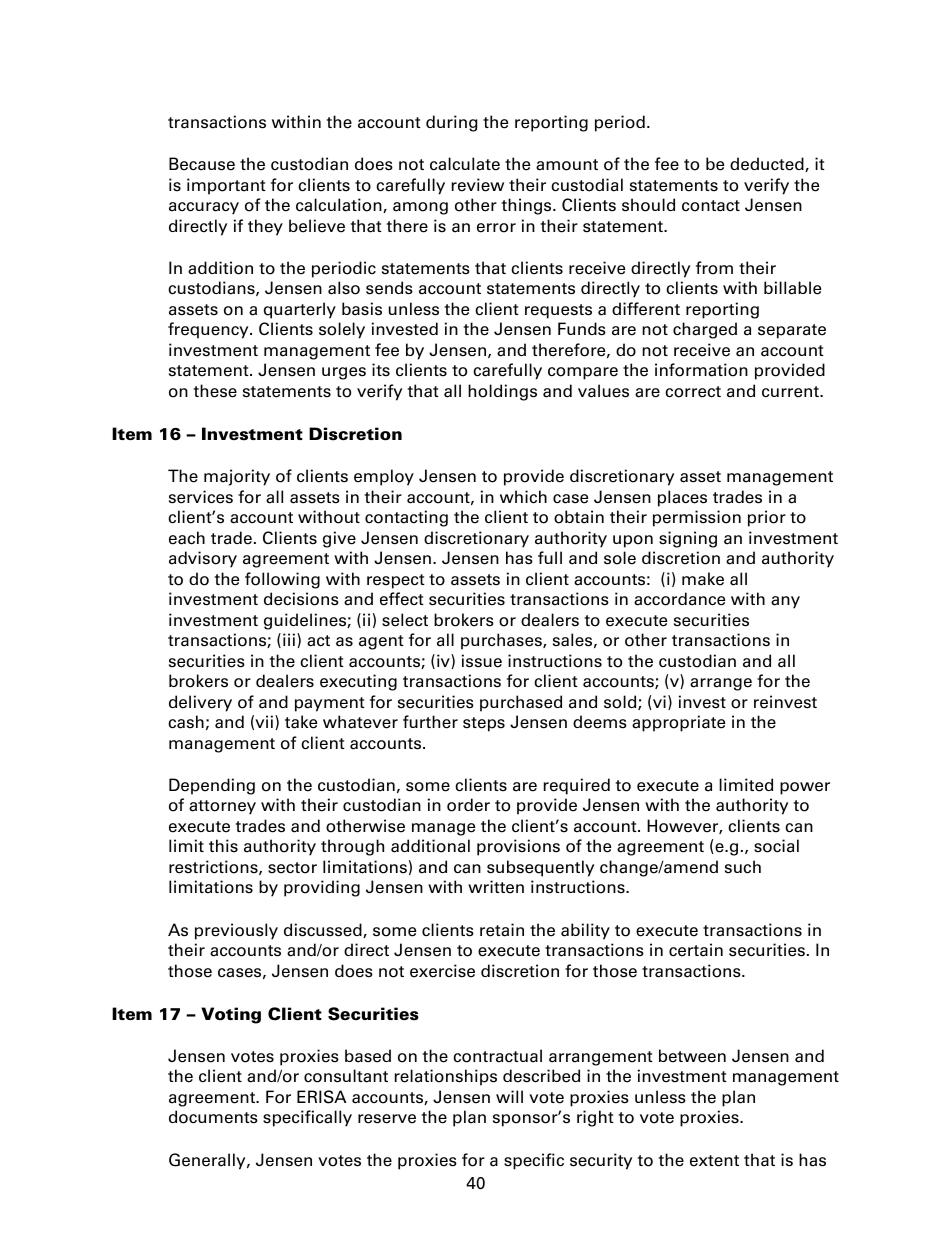 Image resolution: width=952 pixels, height=1233 pixels. Describe the element at coordinates (509, 1096) in the screenshot. I see `will` at that location.
